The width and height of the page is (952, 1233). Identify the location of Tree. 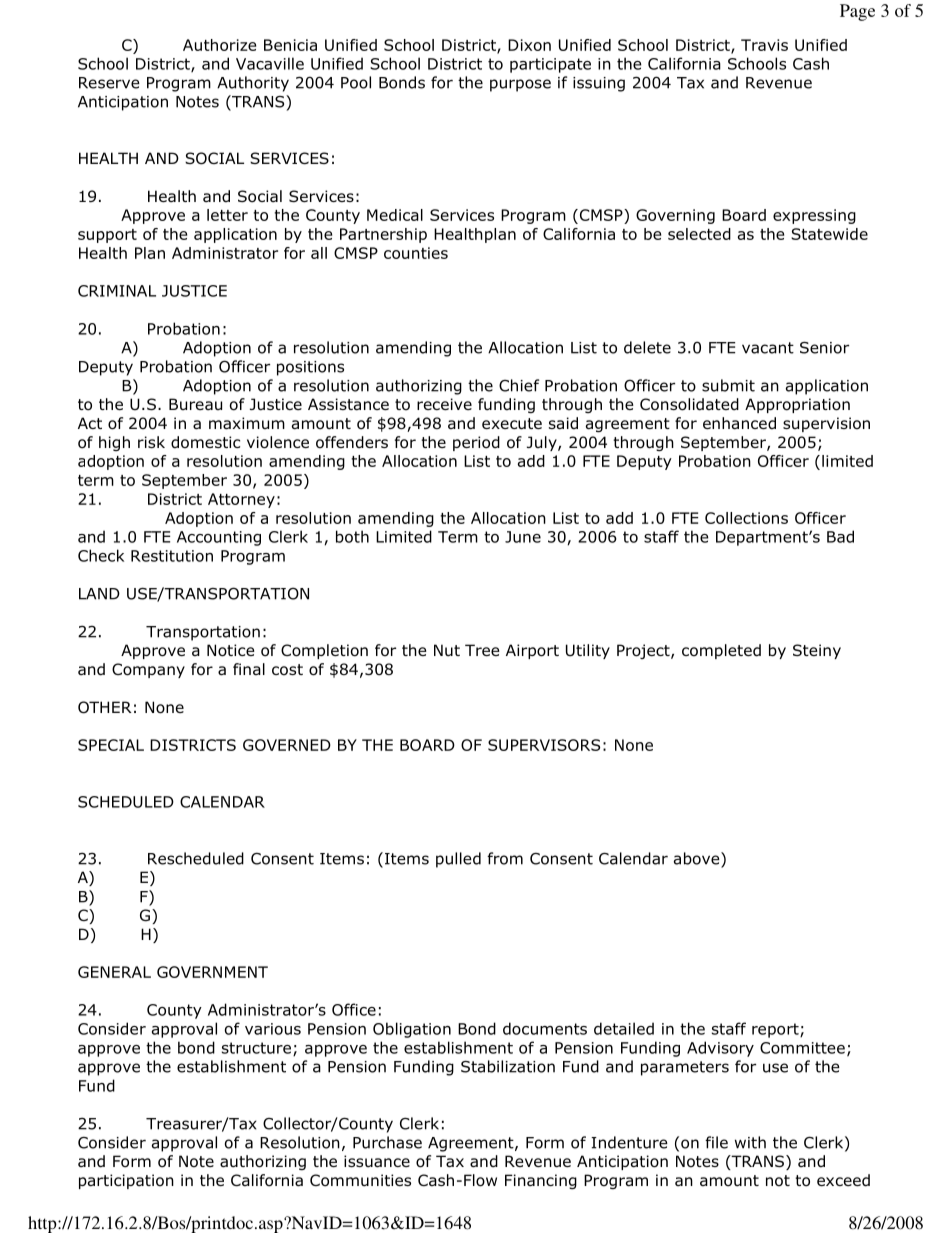
(482, 650).
